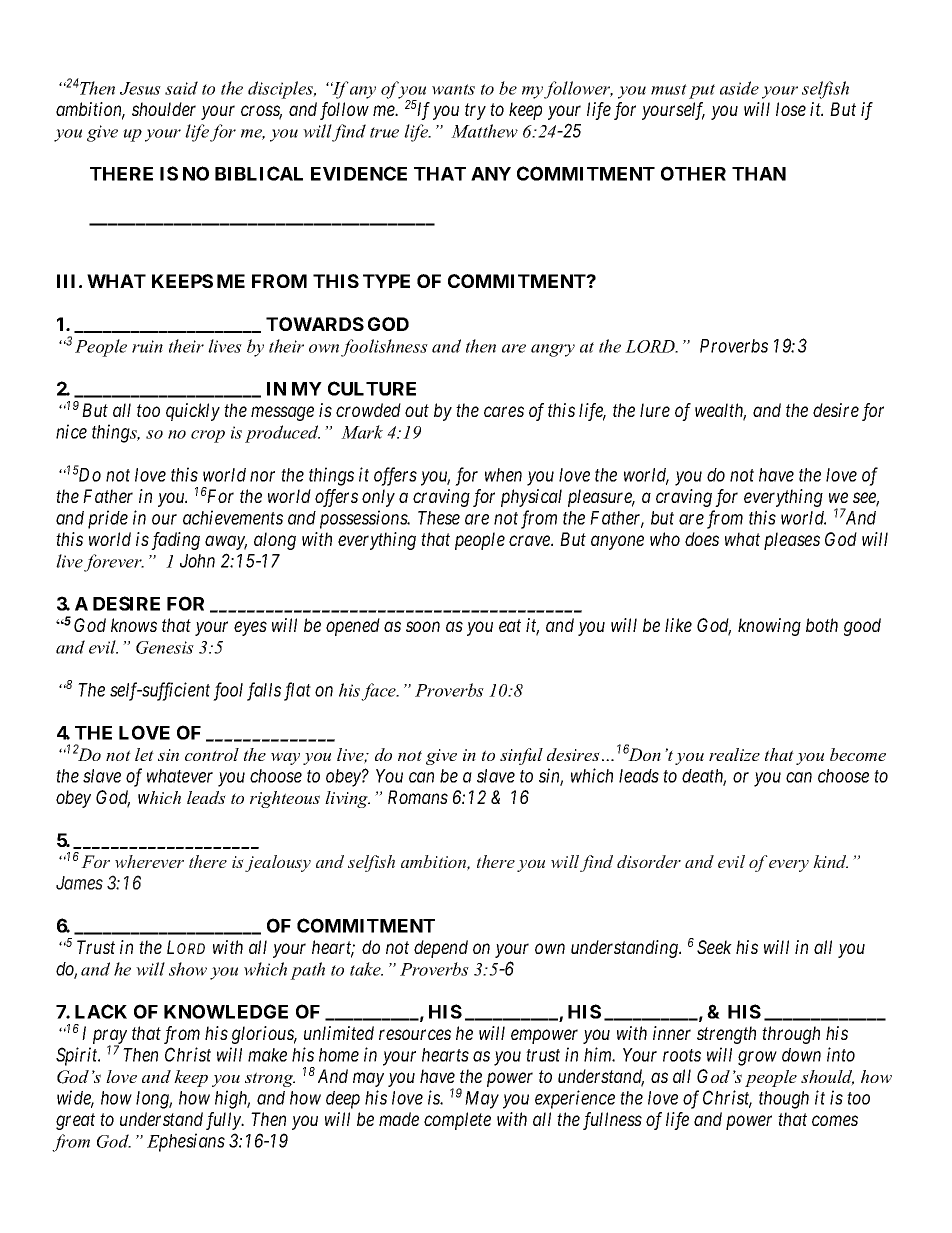  What do you see at coordinates (769, 627) in the screenshot?
I see `knowing` at bounding box center [769, 627].
